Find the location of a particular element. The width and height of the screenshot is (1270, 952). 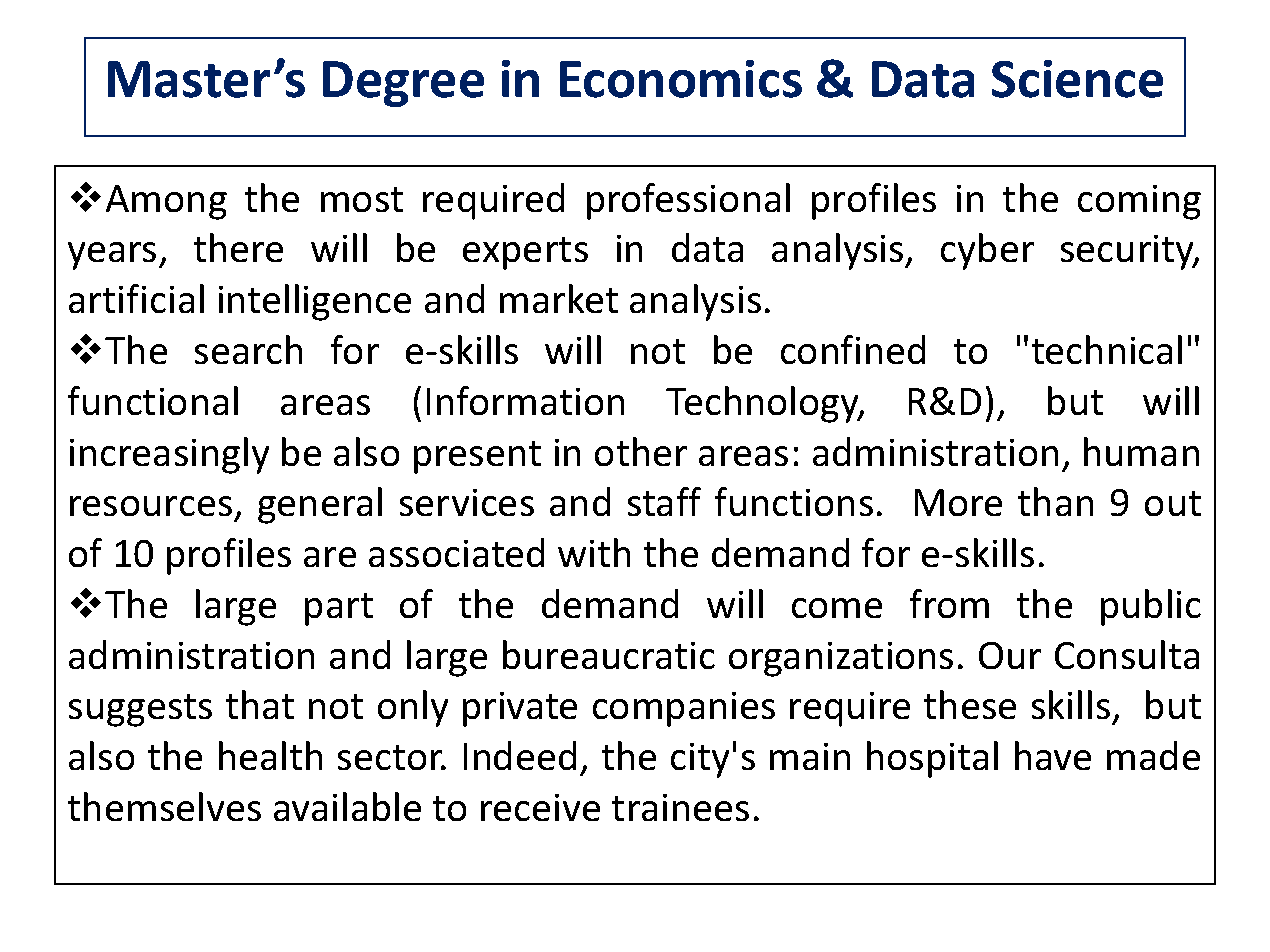

Economics is located at coordinates (681, 79).
